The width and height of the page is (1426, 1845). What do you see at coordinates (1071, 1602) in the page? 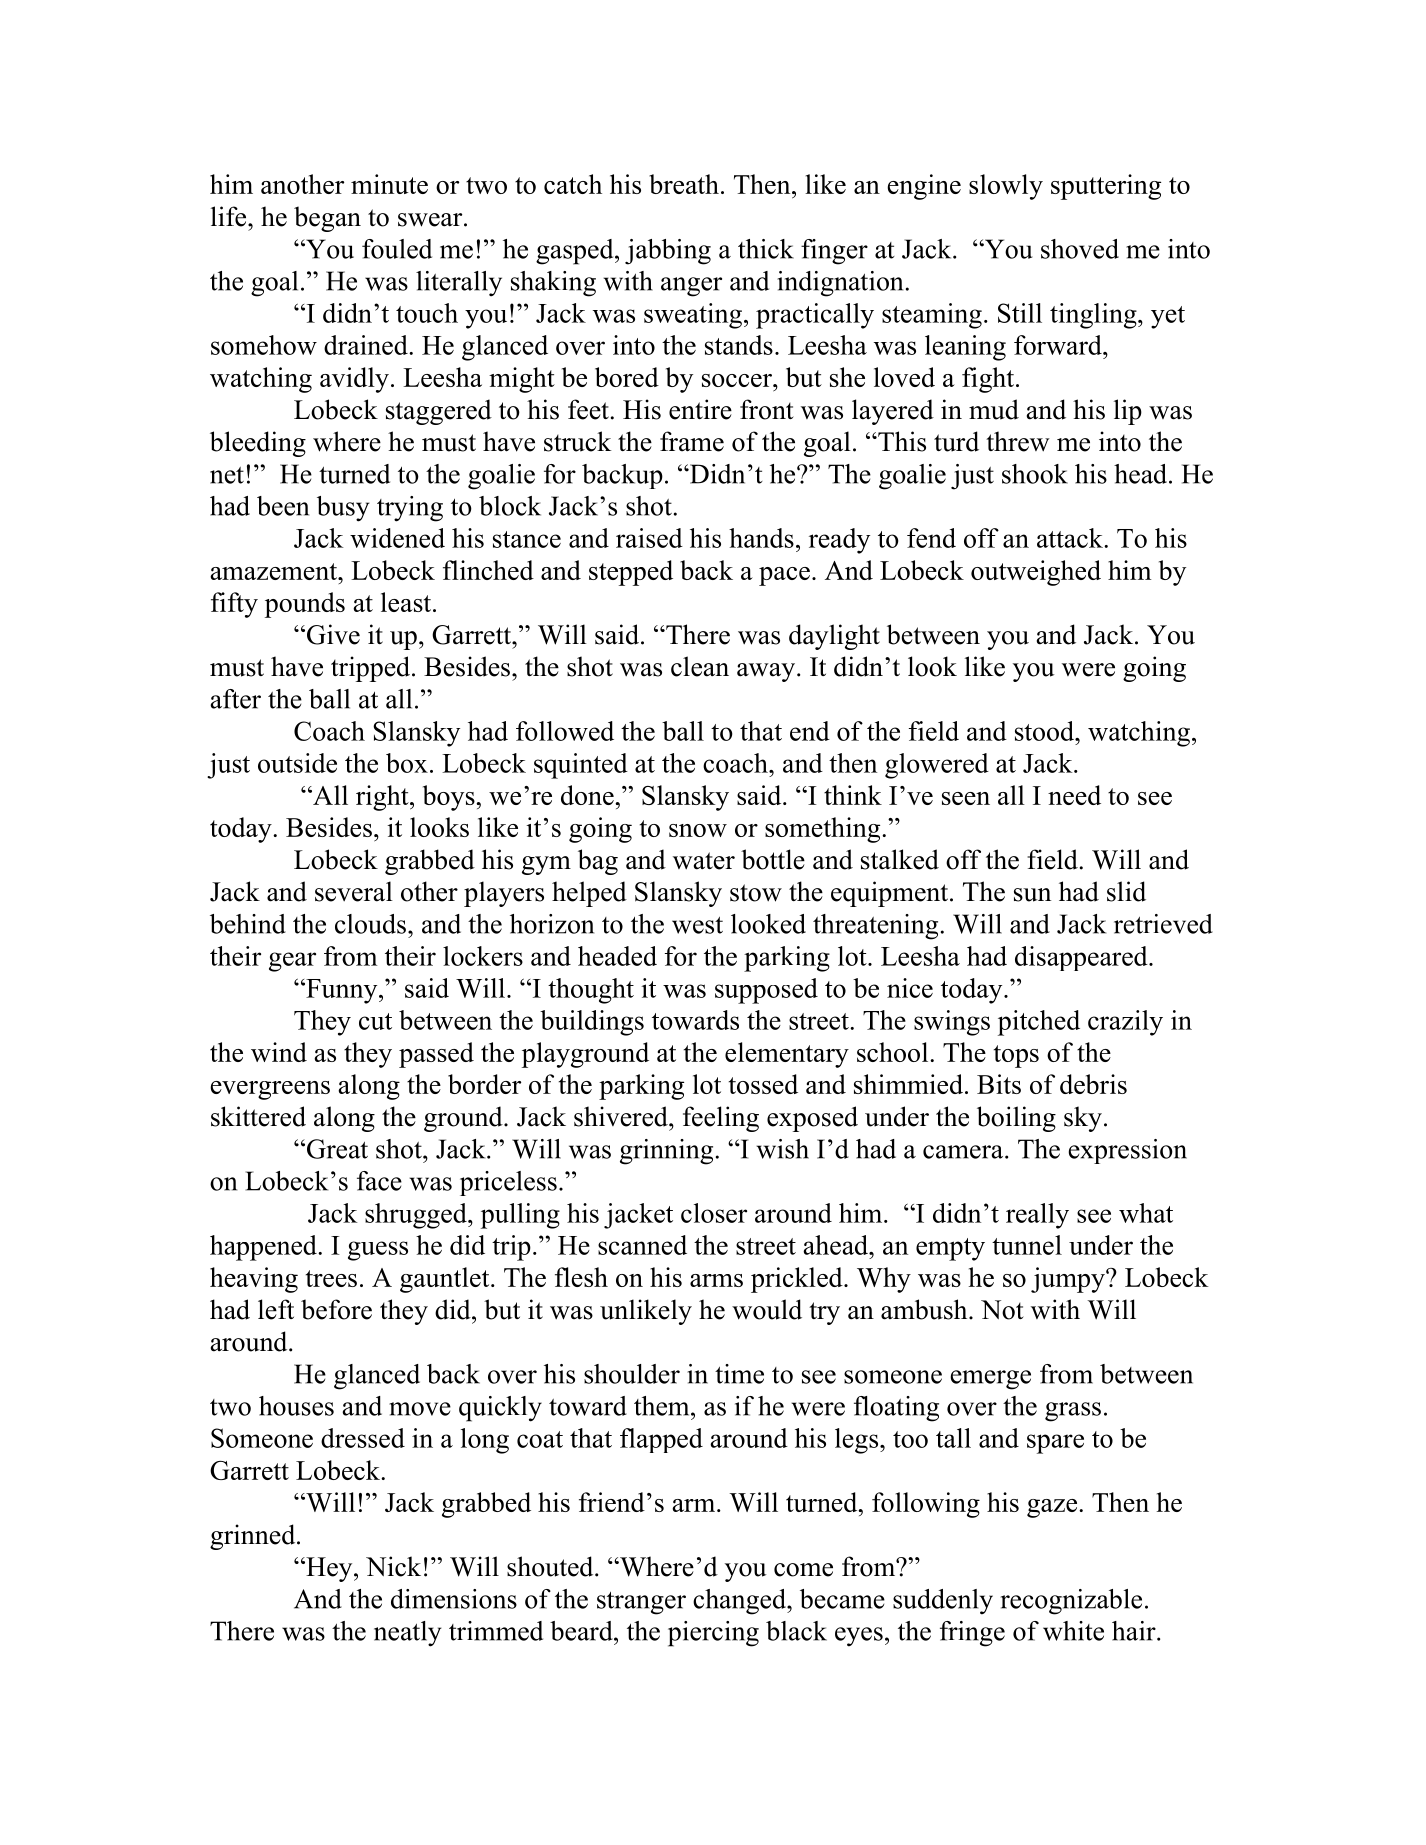
I see `recognizable` at bounding box center [1071, 1602].
